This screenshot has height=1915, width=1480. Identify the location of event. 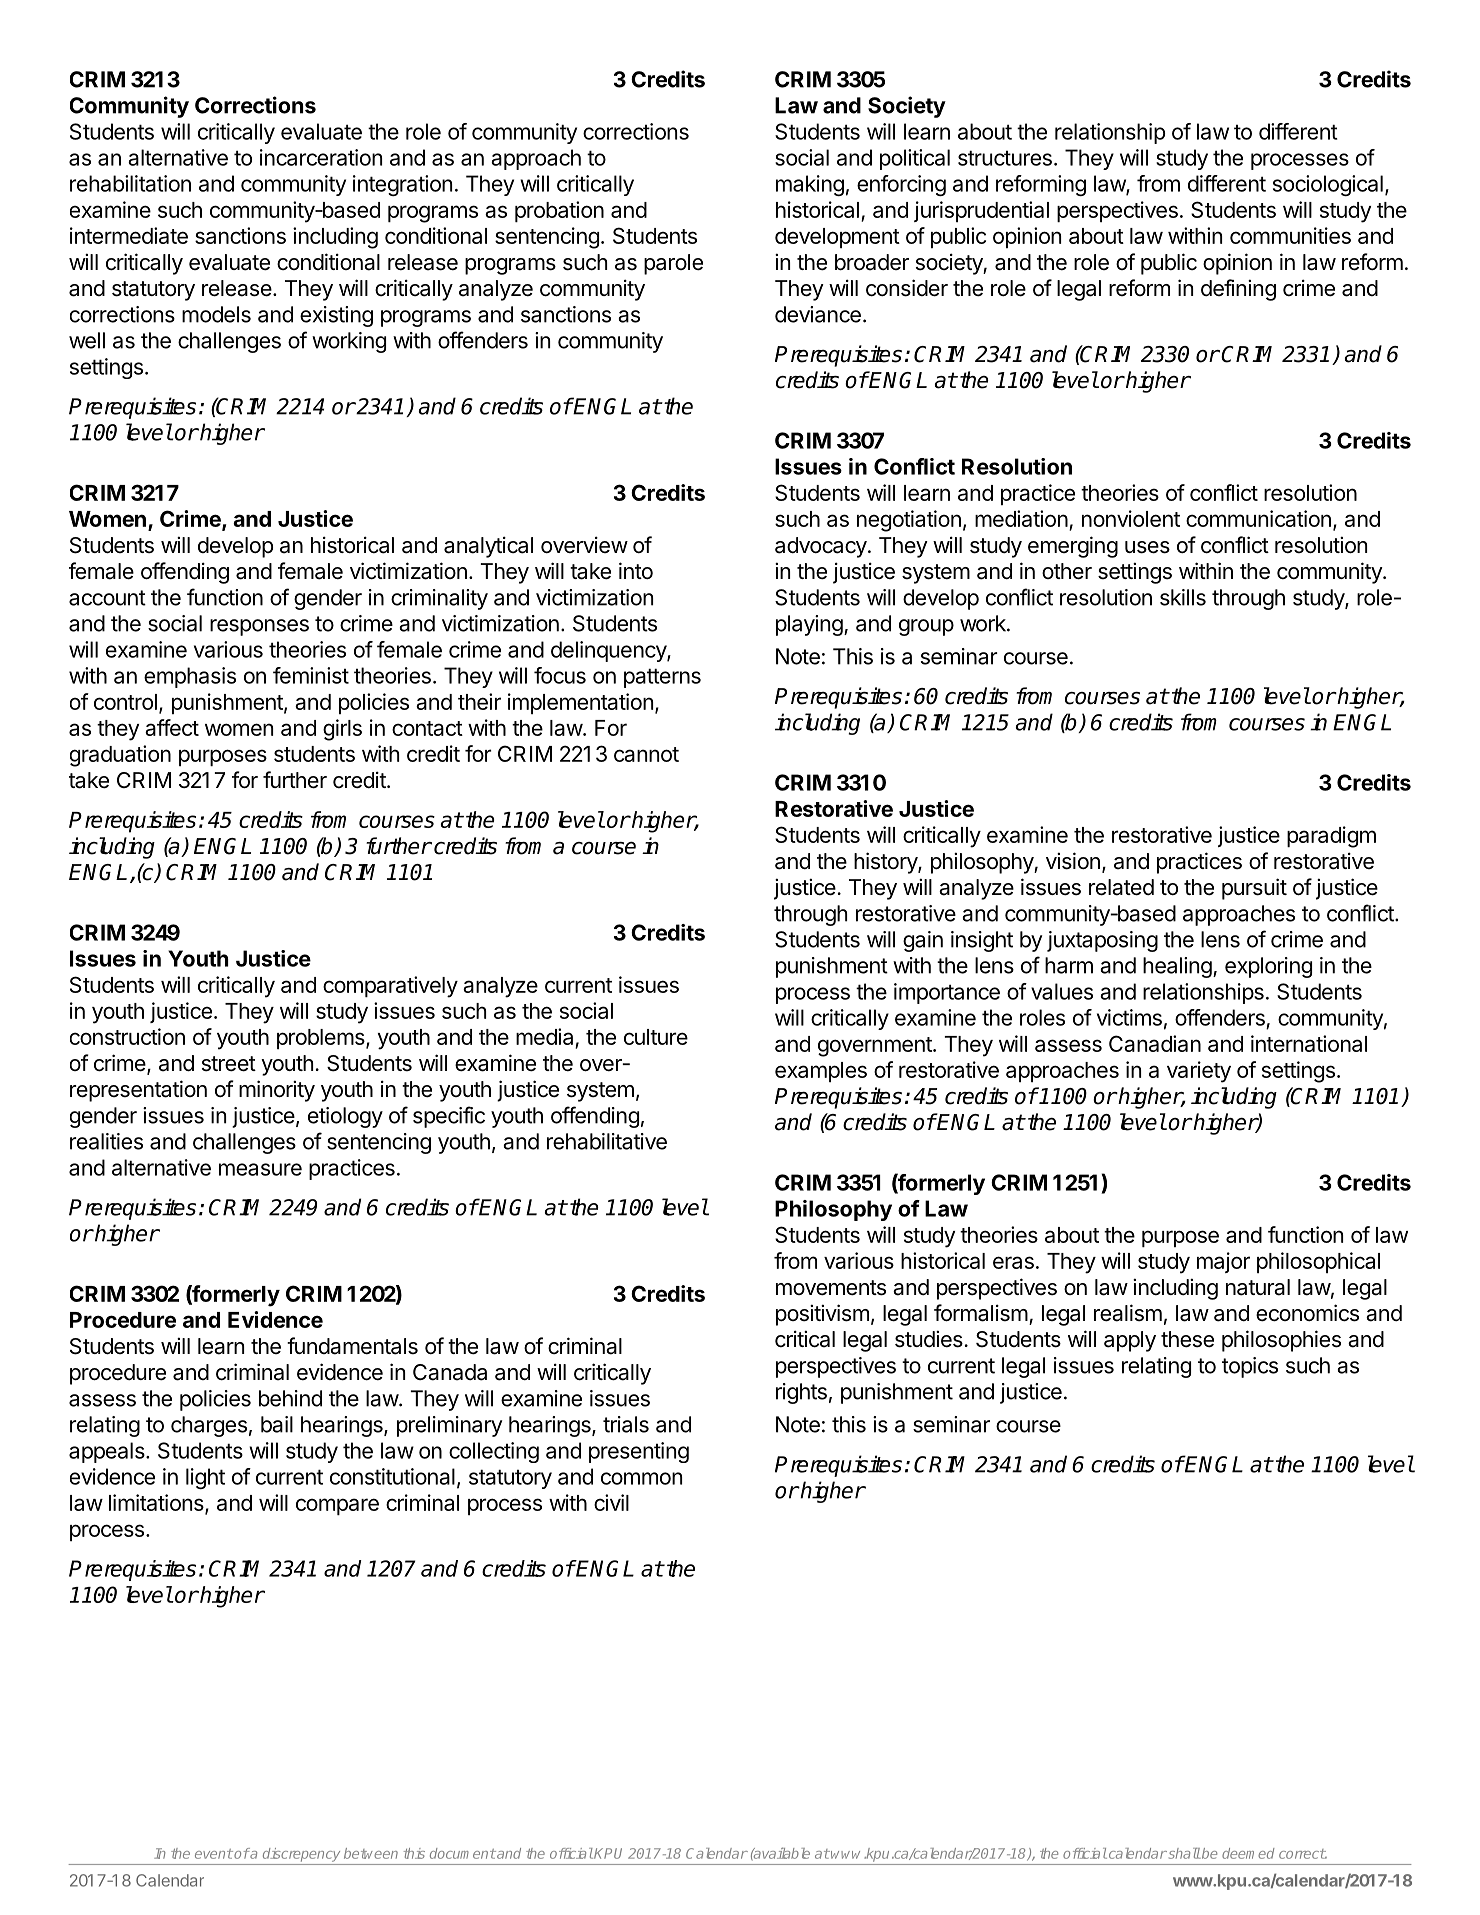
(214, 1854).
